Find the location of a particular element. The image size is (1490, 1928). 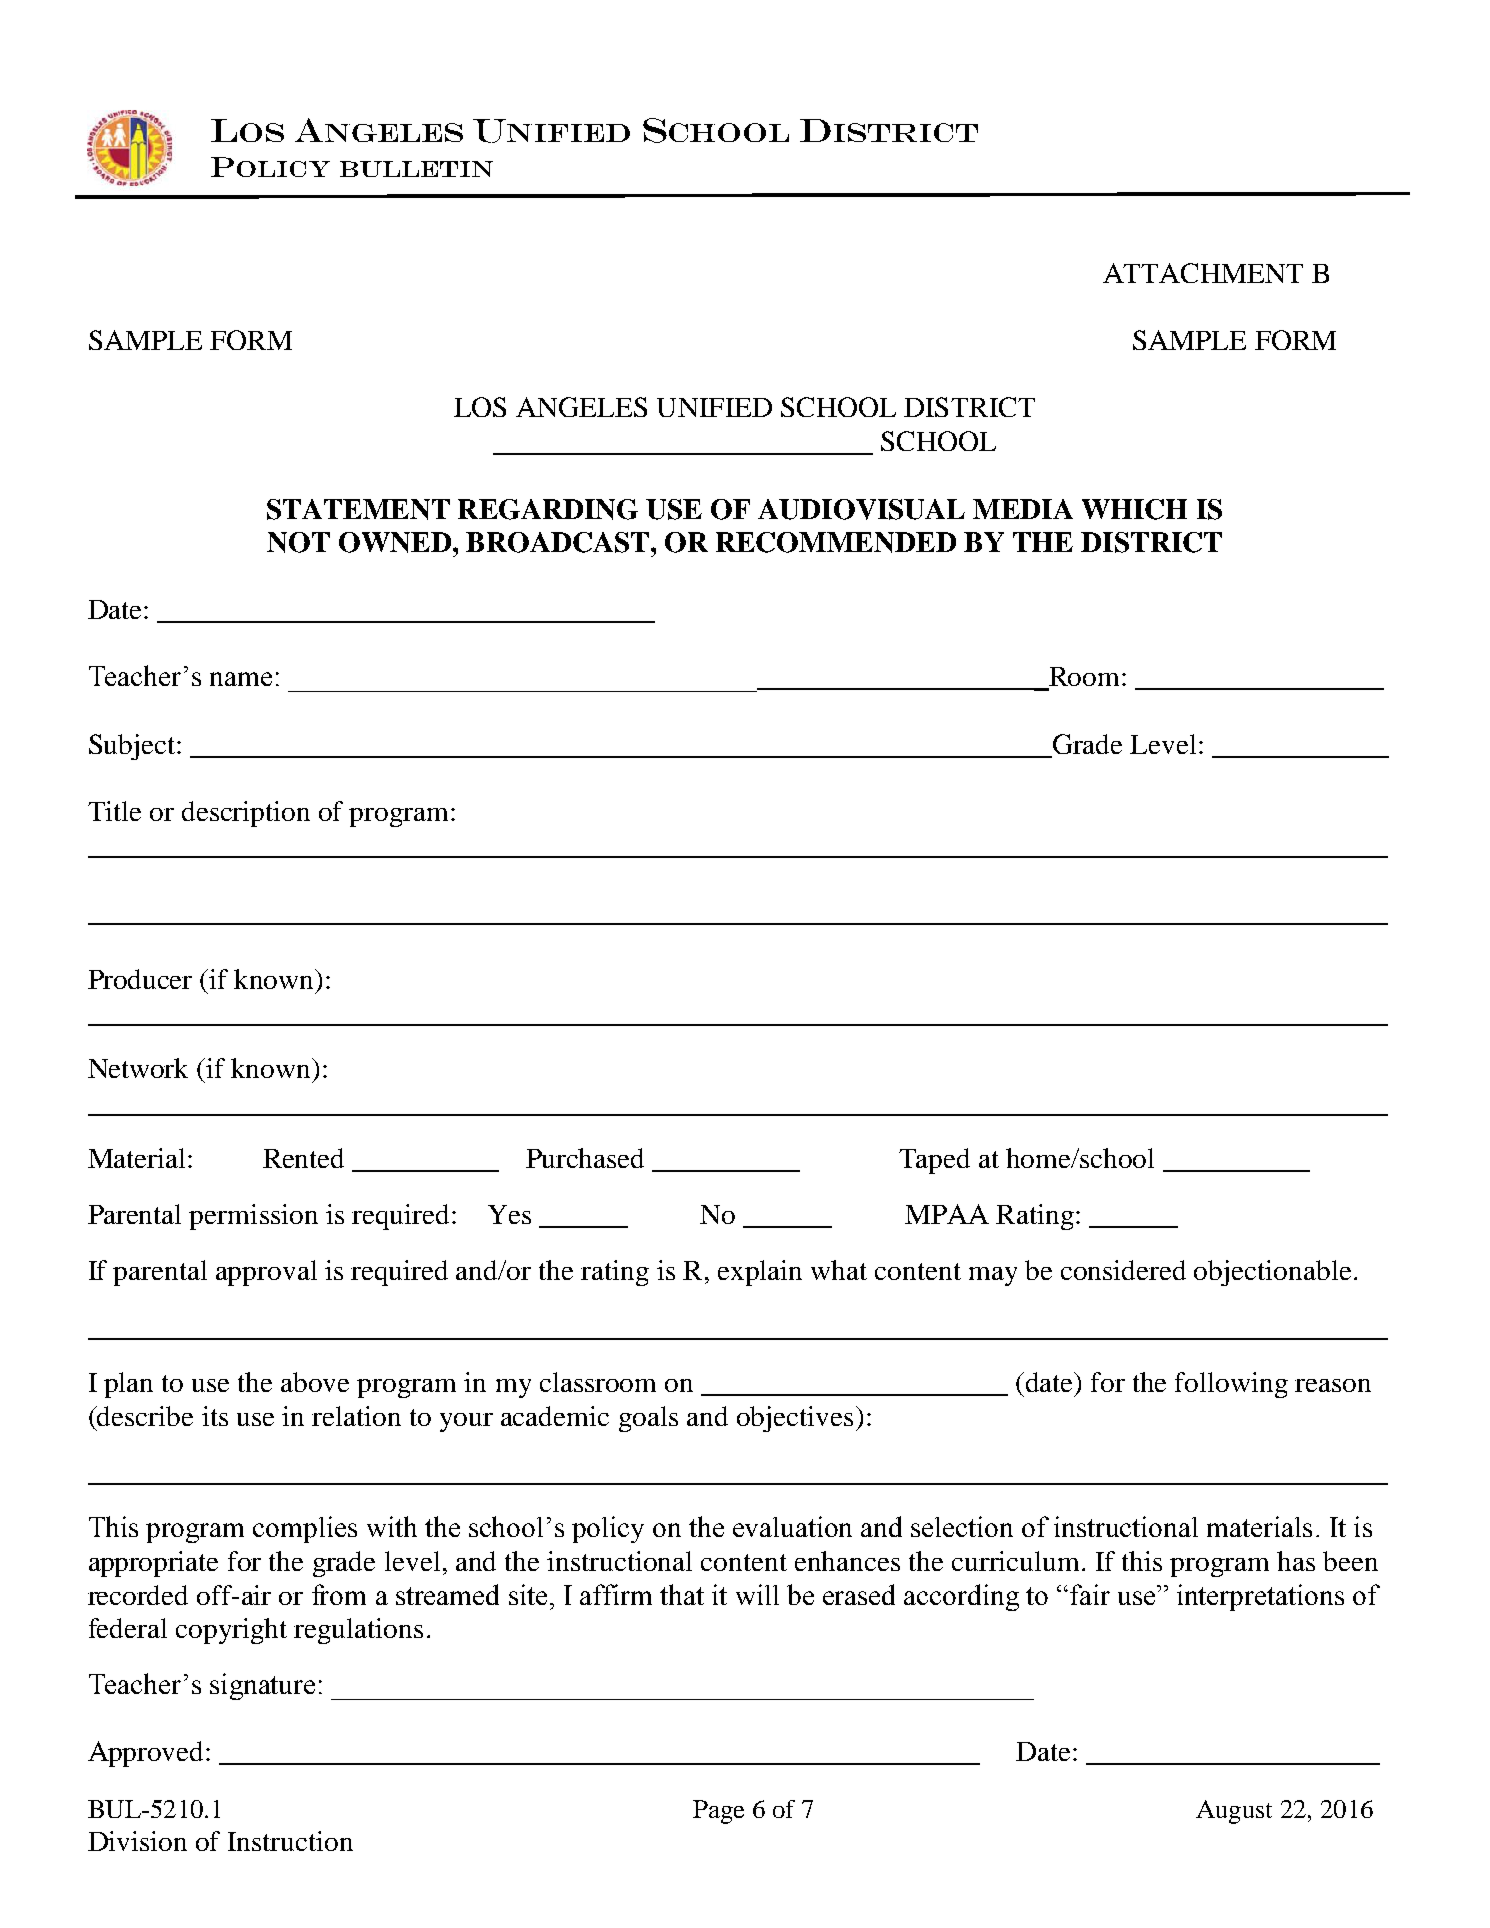

approval is located at coordinates (266, 1273).
